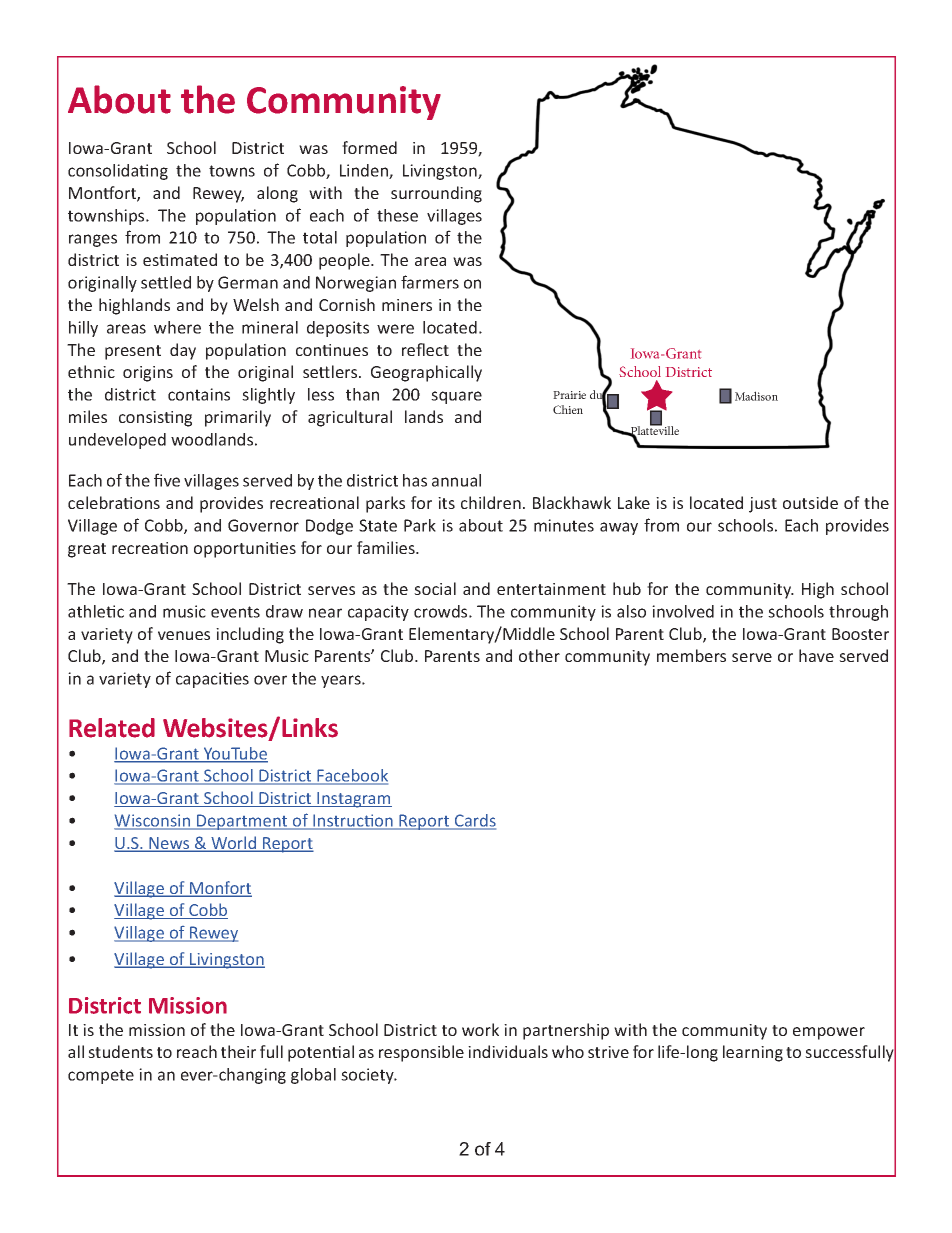 The image size is (952, 1233). What do you see at coordinates (683, 611) in the page?
I see `involved` at bounding box center [683, 611].
